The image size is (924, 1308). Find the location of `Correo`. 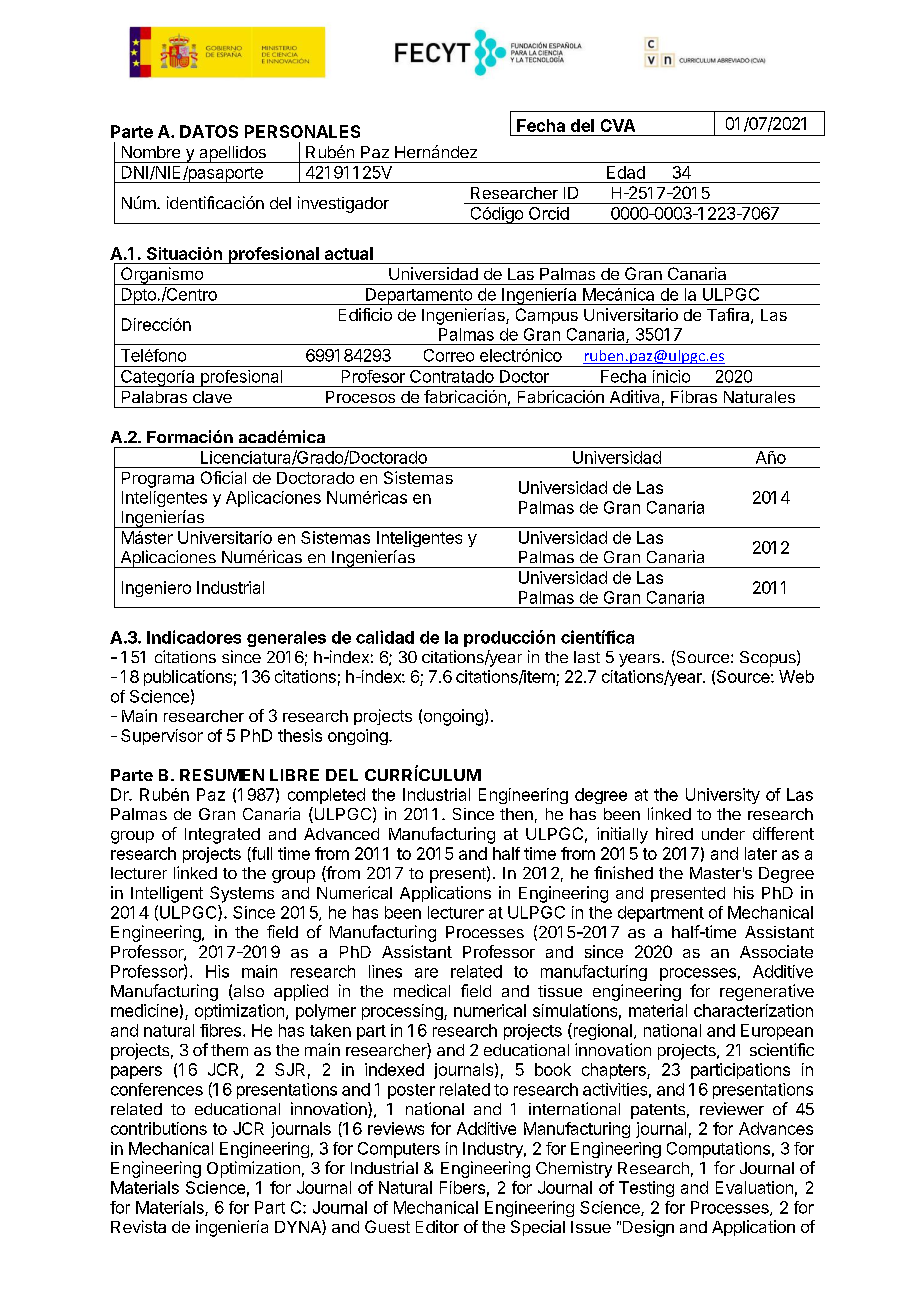

Correo is located at coordinates (449, 355).
